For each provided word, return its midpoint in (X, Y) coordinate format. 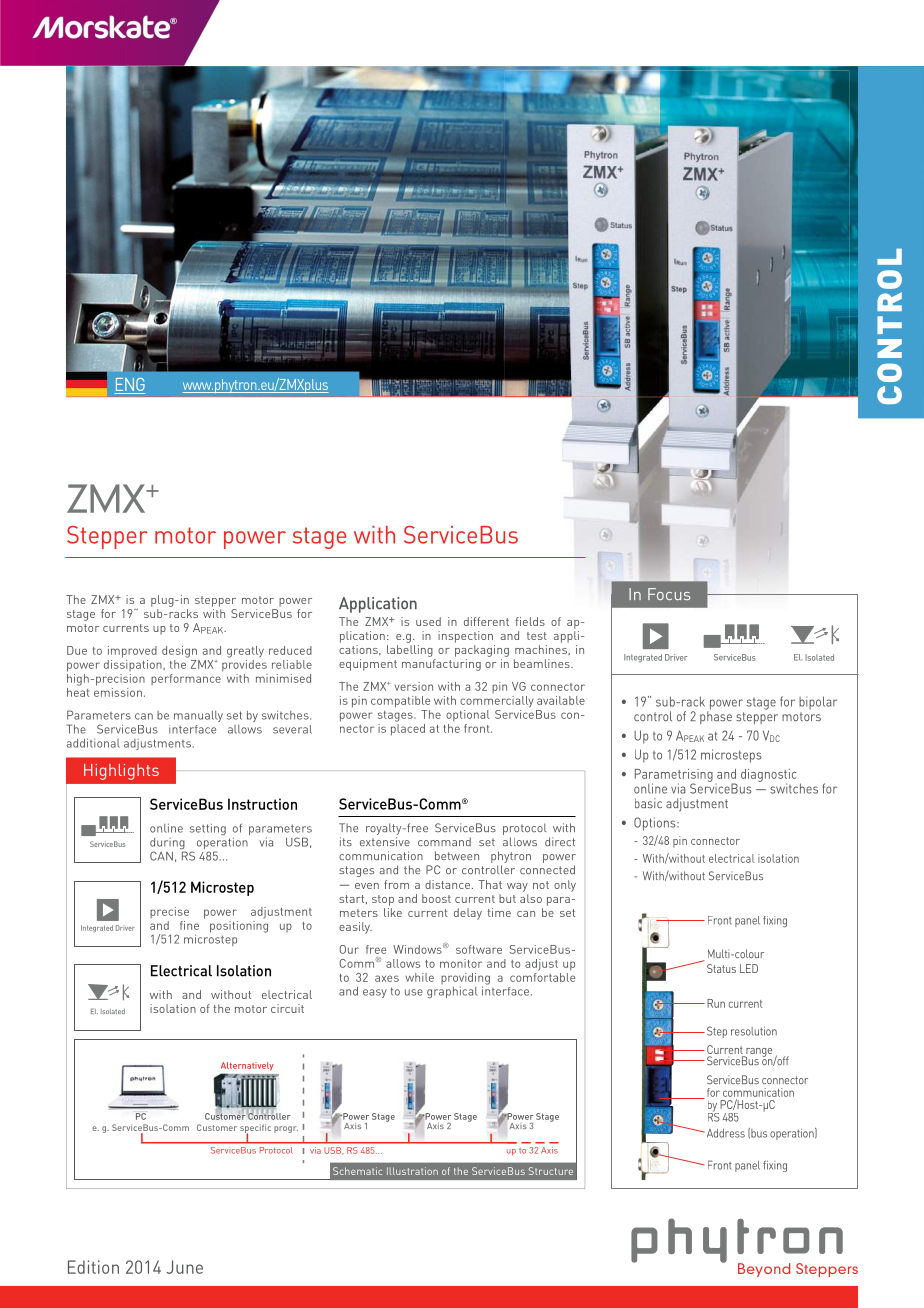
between (457, 856)
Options (656, 824)
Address (724, 1133)
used (428, 621)
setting (208, 829)
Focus (669, 594)
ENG (130, 386)
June (184, 1267)
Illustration (412, 1171)
